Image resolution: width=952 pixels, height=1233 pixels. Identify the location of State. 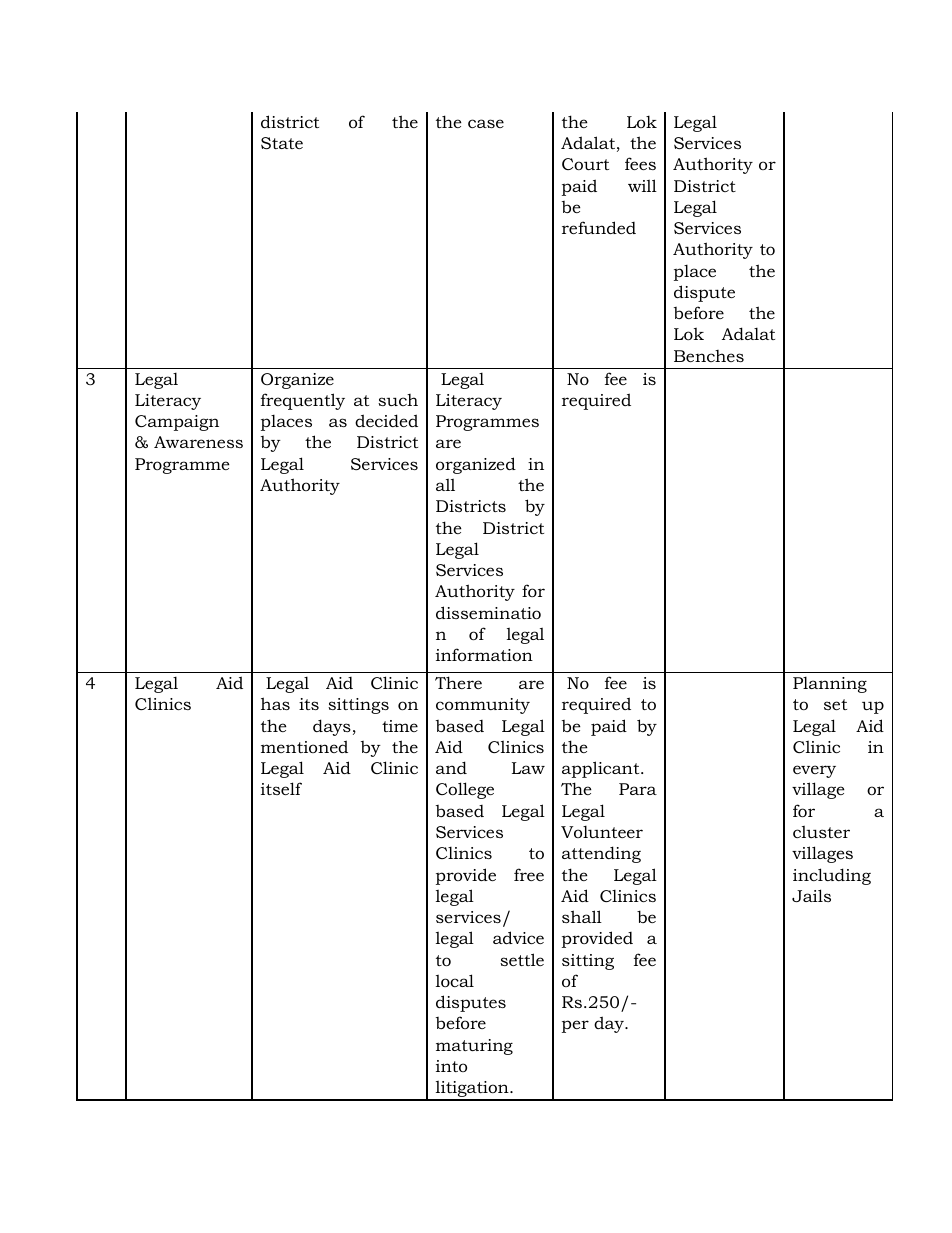
(282, 143).
